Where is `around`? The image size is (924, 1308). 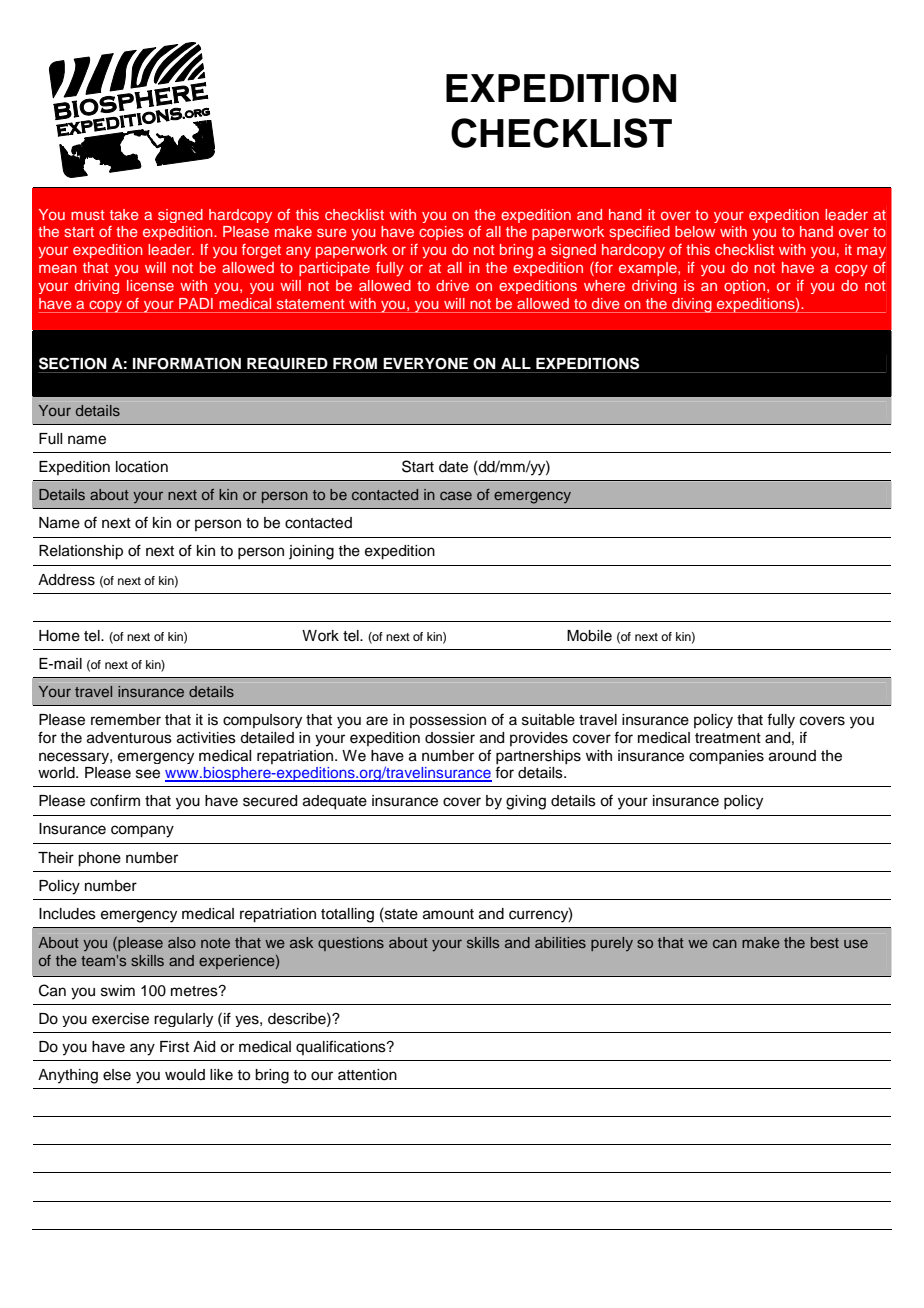 around is located at coordinates (792, 756).
